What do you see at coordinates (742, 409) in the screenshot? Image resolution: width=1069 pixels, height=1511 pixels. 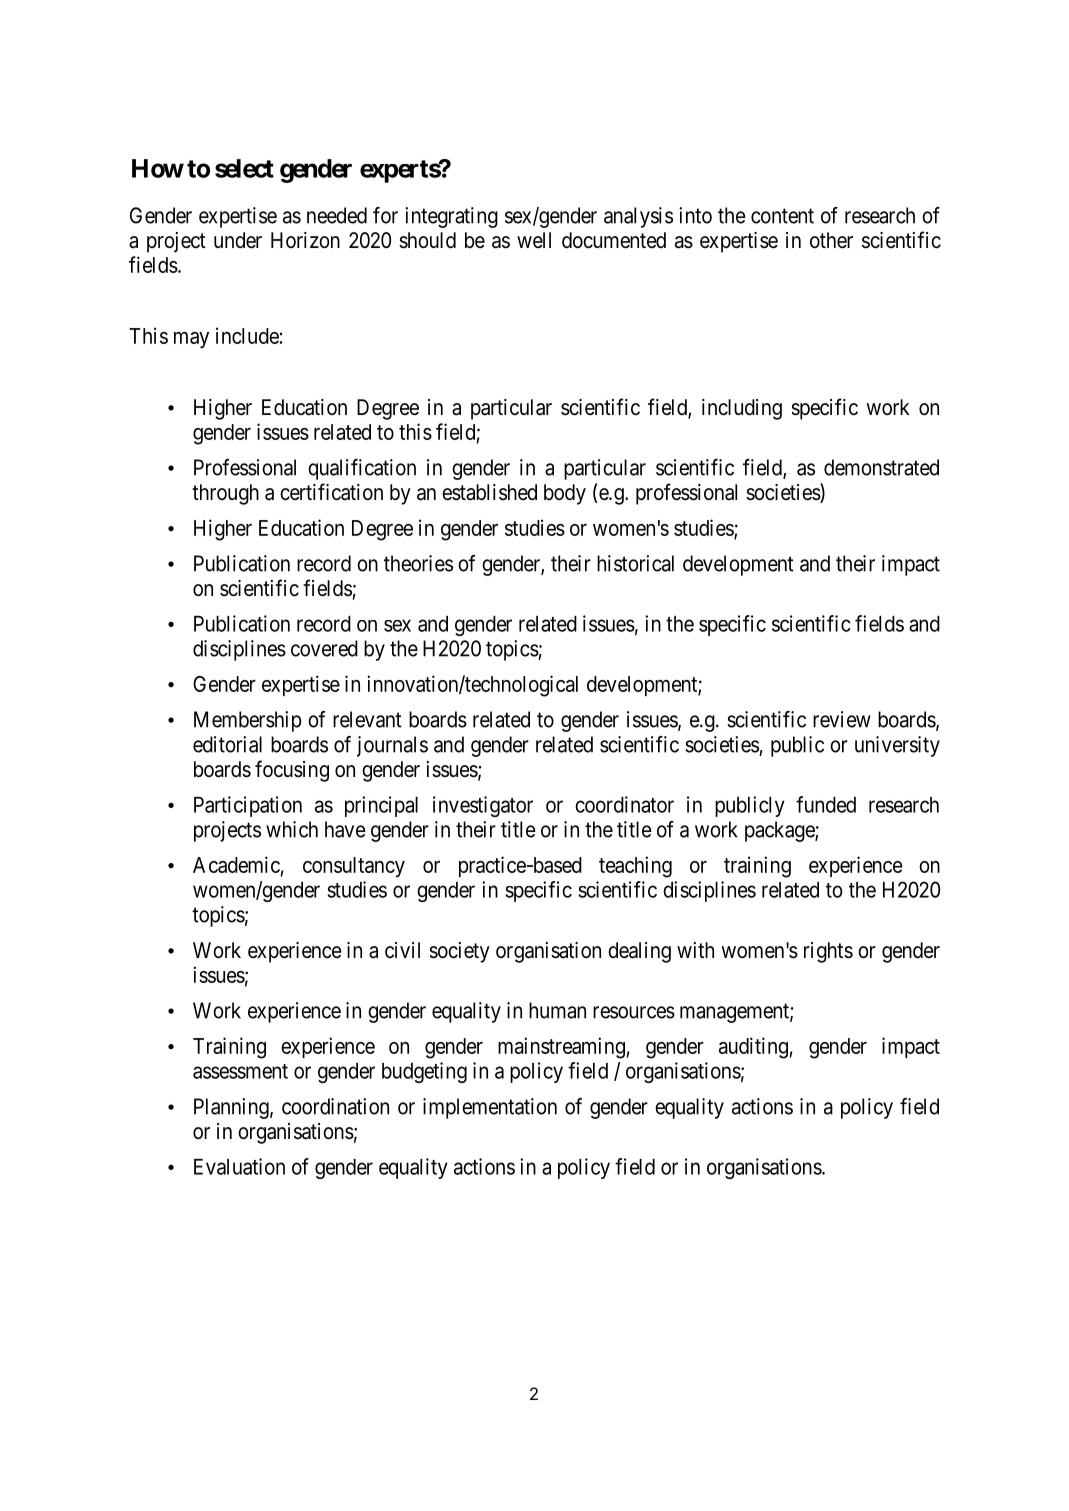 I see `including` at bounding box center [742, 409].
